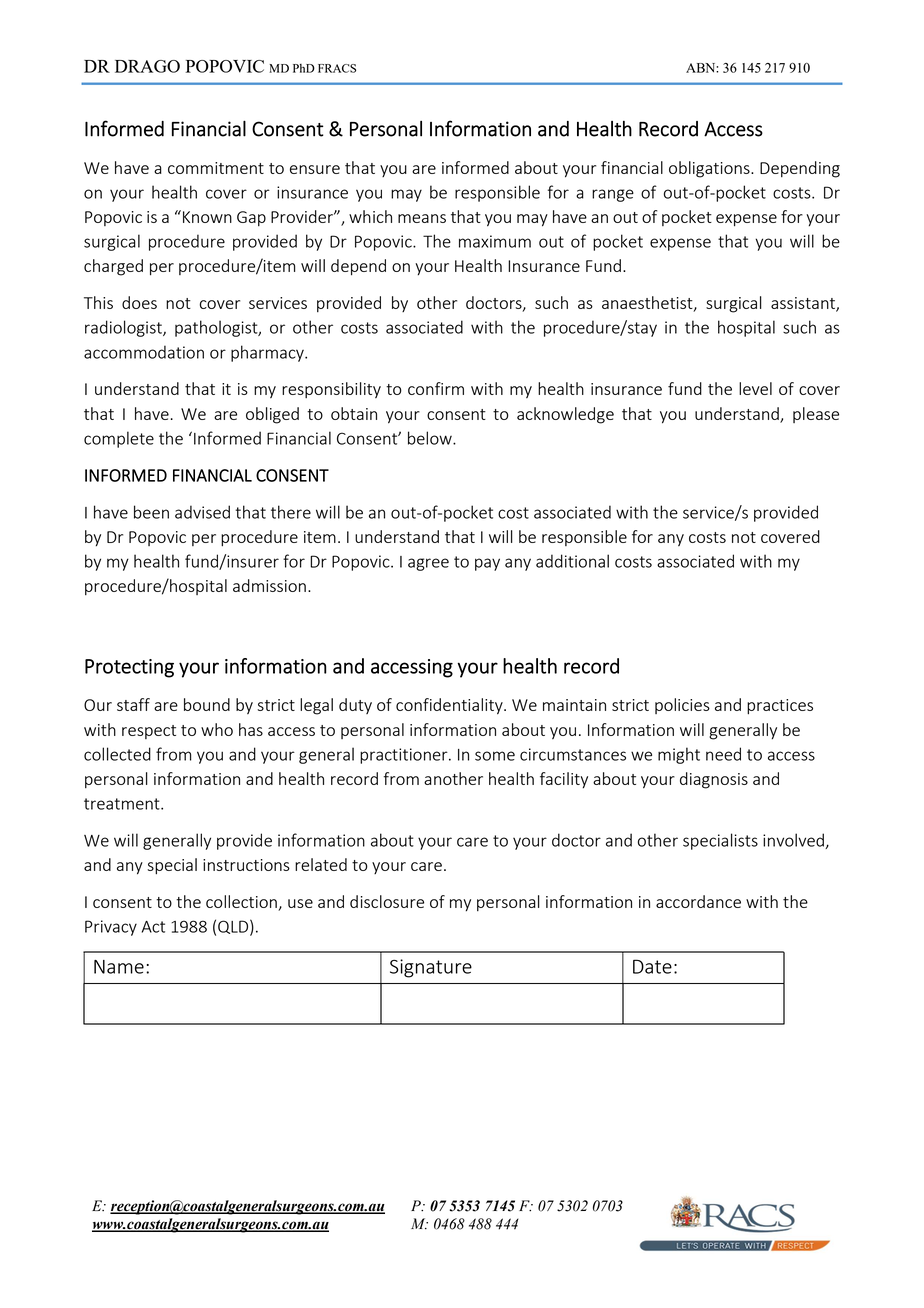 Image resolution: width=924 pixels, height=1308 pixels. I want to click on DRAGO, so click(147, 66).
